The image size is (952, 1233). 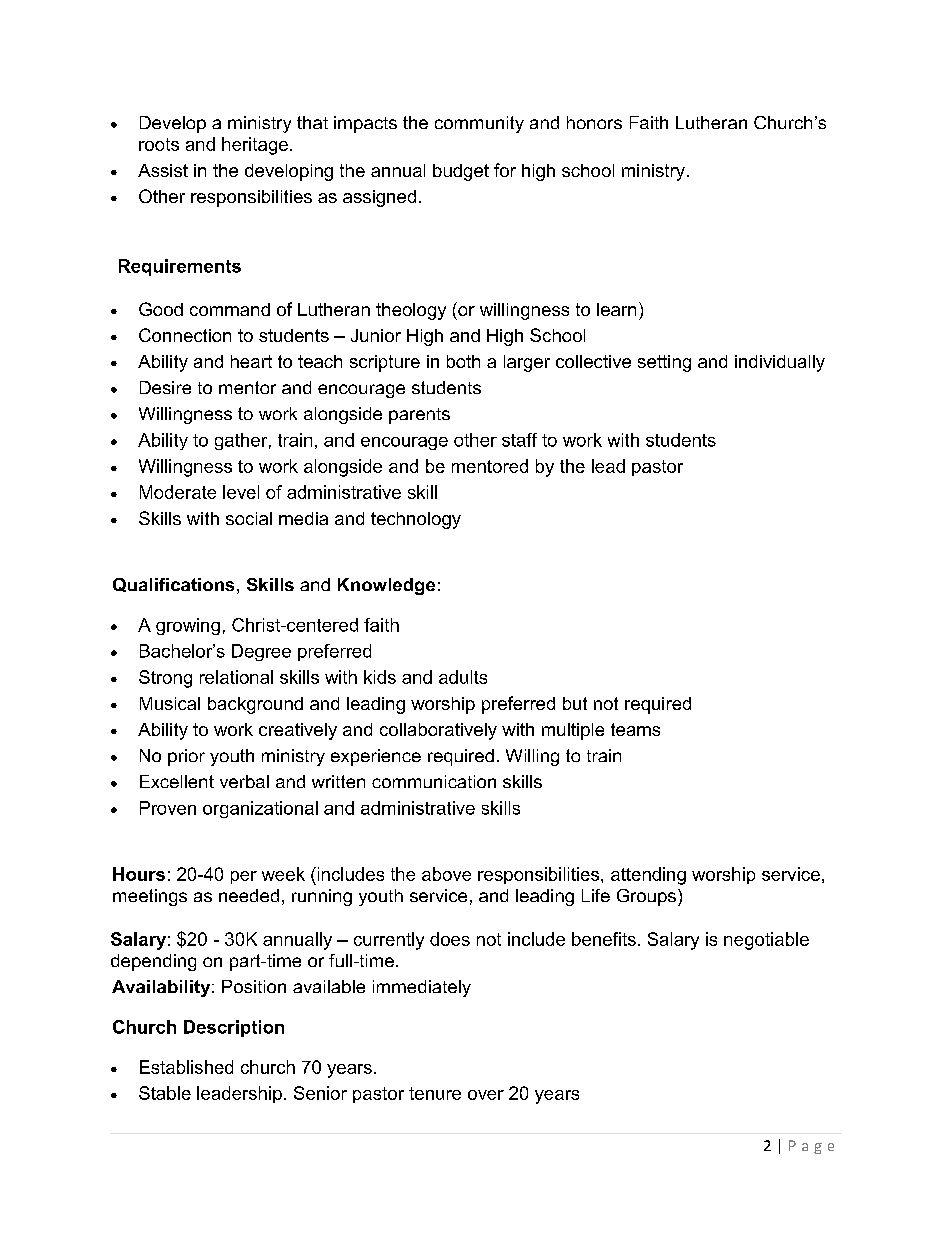 What do you see at coordinates (188, 626) in the document?
I see `growing` at bounding box center [188, 626].
